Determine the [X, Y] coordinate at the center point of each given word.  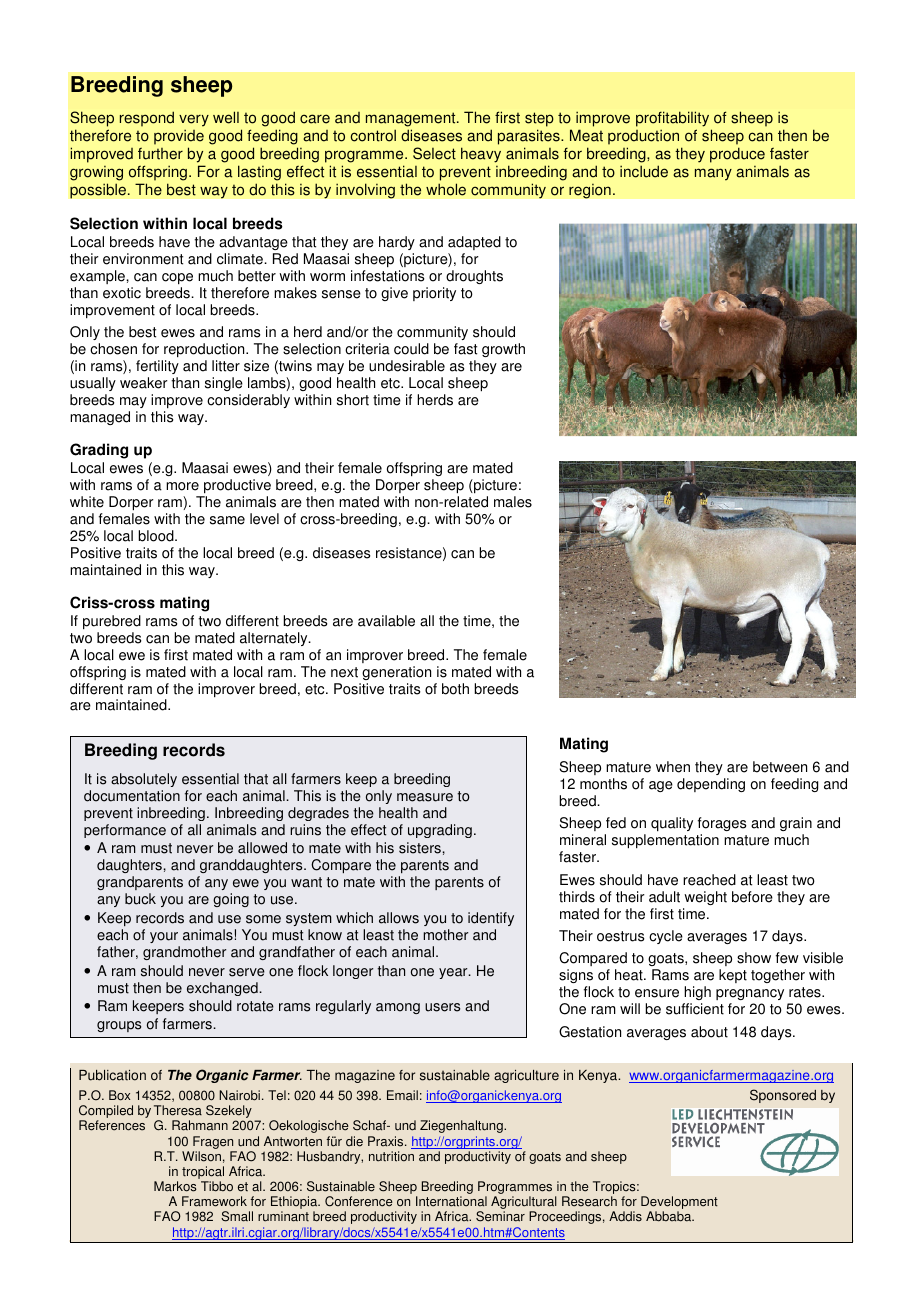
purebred [112, 622]
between [780, 767]
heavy [481, 155]
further [160, 154]
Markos [175, 1186]
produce [737, 155]
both [455, 689]
